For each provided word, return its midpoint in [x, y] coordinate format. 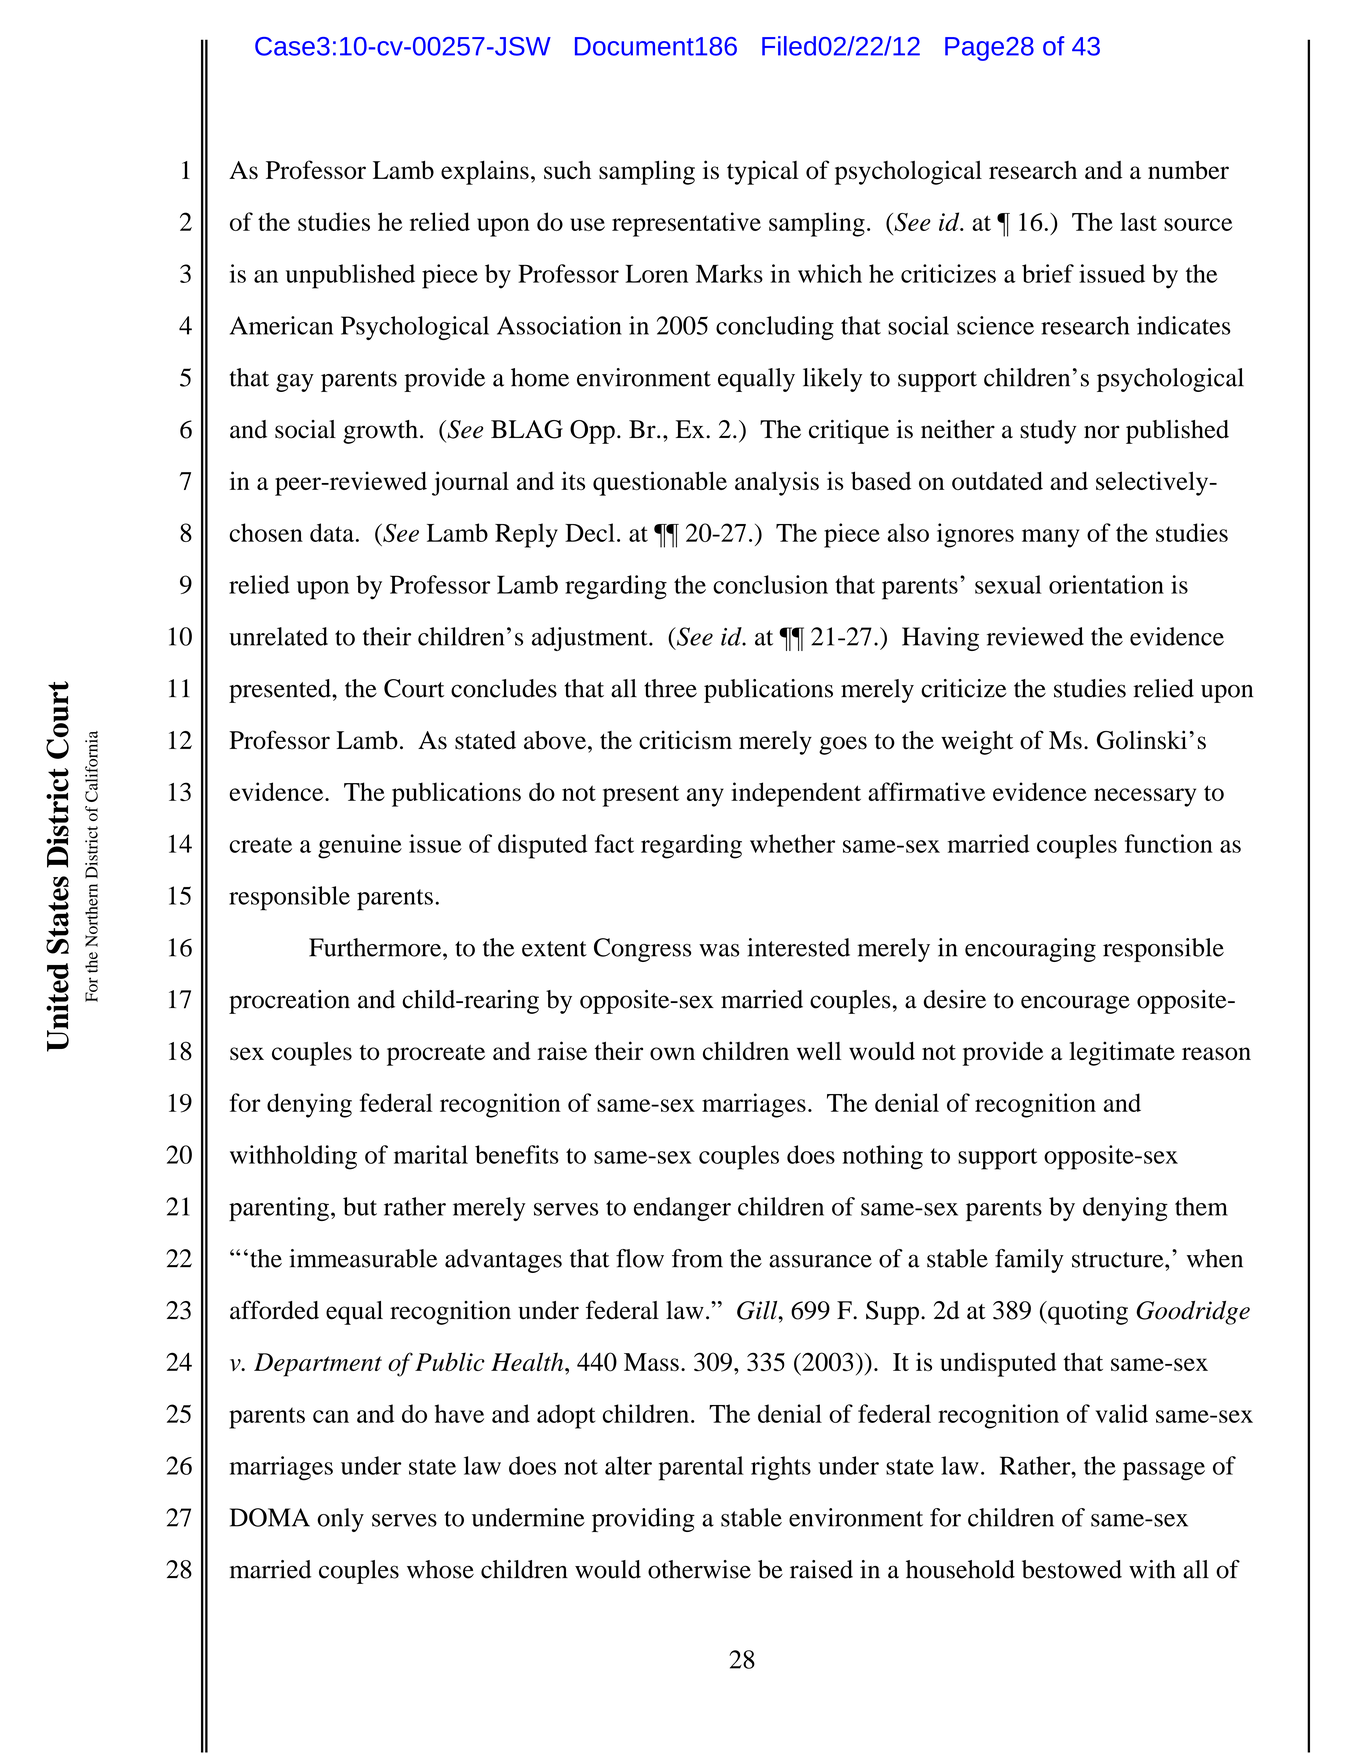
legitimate [1122, 1053]
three [670, 688]
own [672, 1054]
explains [485, 172]
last [1138, 221]
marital [431, 1154]
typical [762, 172]
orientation [1106, 584]
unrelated [278, 636]
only [340, 1520]
